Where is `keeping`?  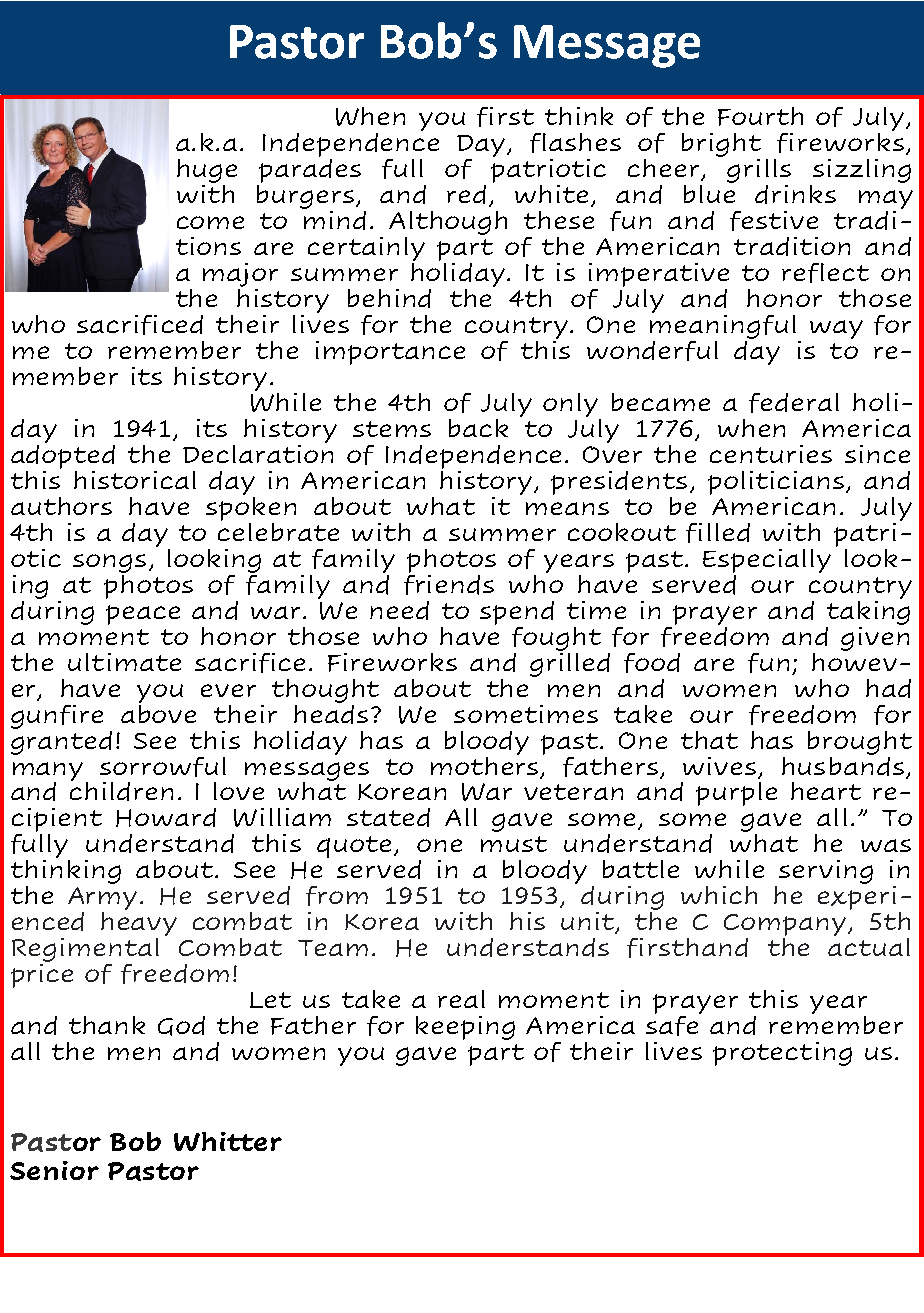 keeping is located at coordinates (465, 1028).
